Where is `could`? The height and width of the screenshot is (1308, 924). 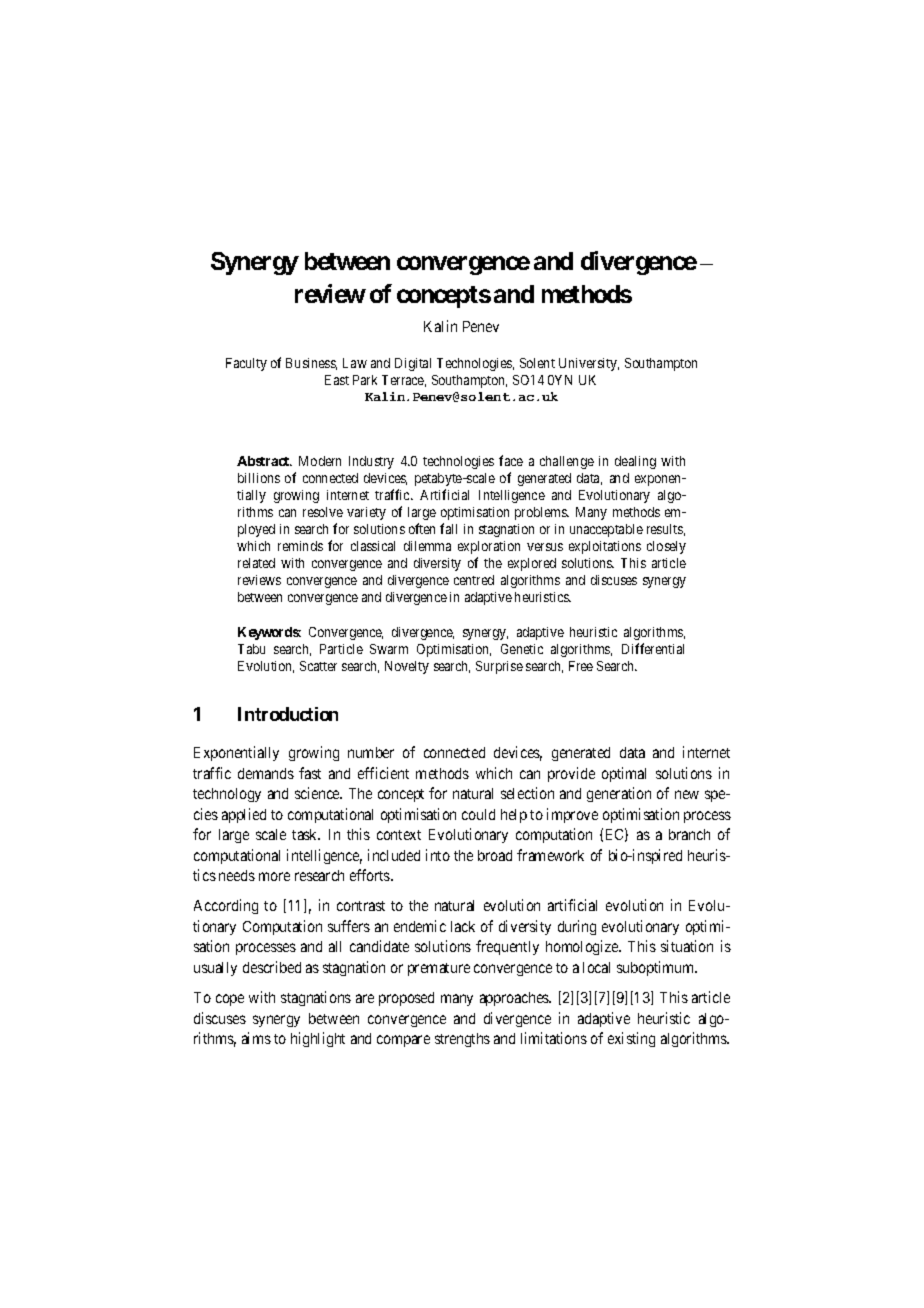 could is located at coordinates (478, 814).
